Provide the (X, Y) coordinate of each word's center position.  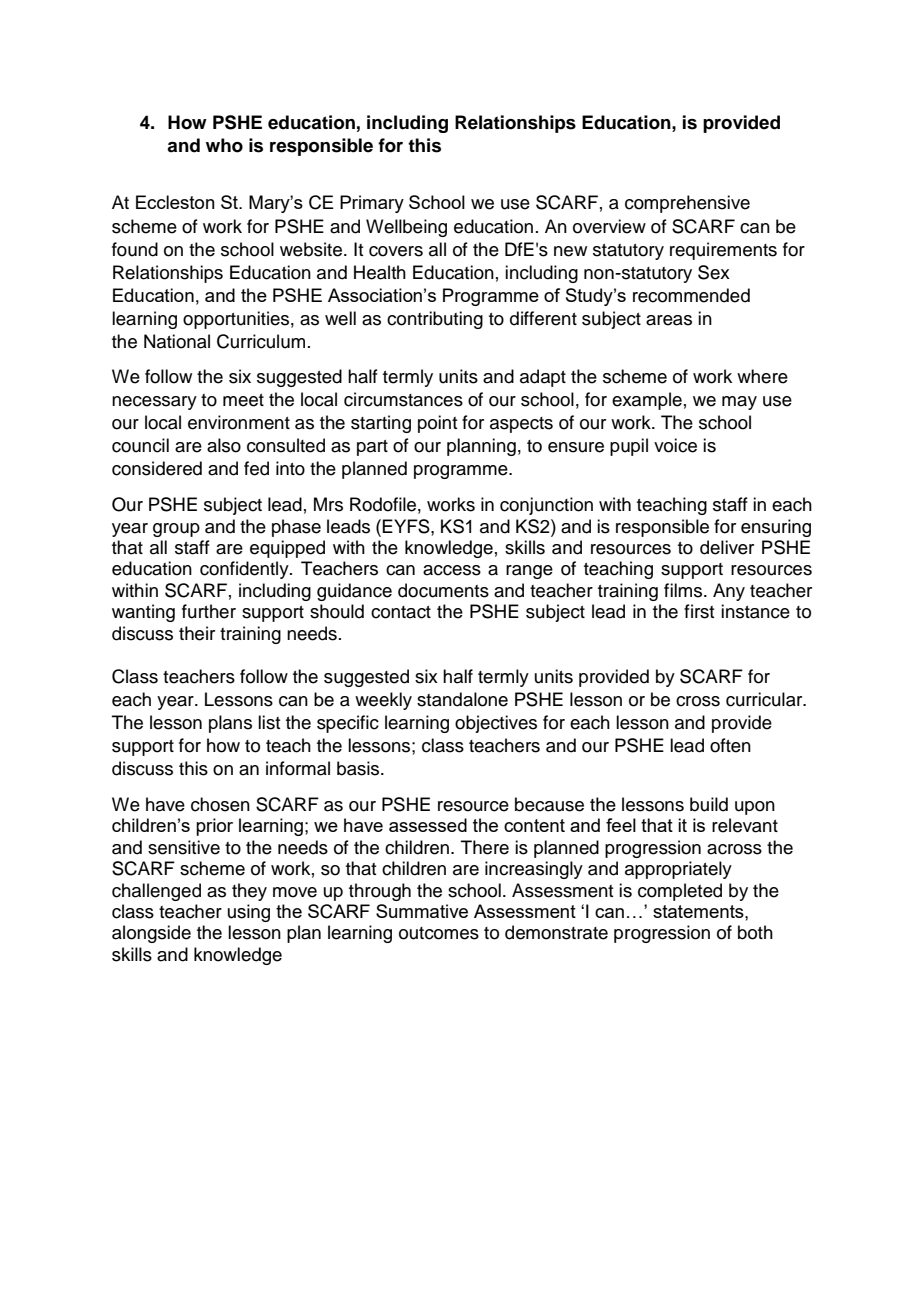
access (452, 570)
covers (396, 251)
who (224, 145)
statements (699, 911)
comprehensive (687, 204)
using (249, 913)
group (176, 530)
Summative (422, 911)
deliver (727, 547)
